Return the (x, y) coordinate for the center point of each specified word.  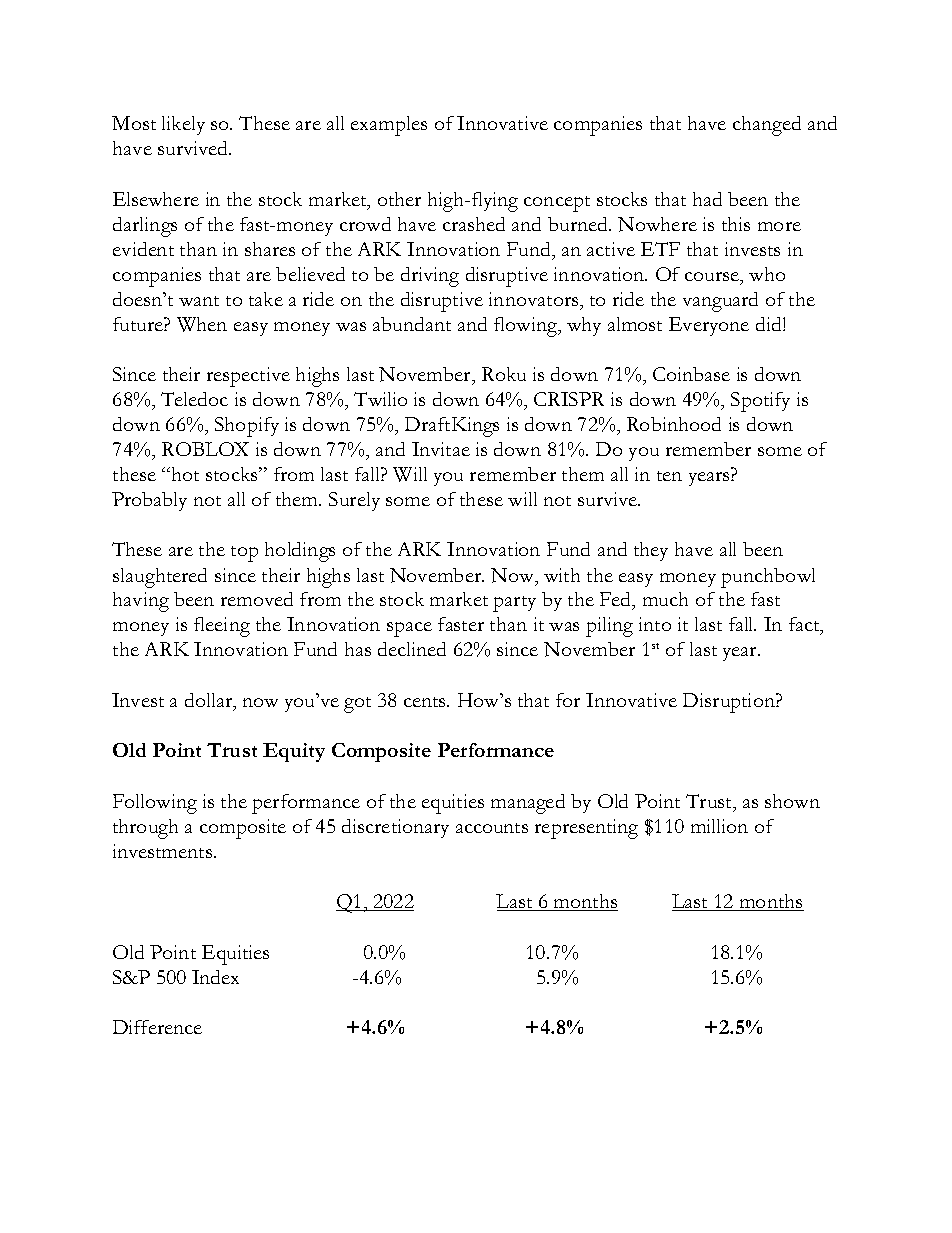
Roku (504, 374)
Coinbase (691, 374)
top (244, 554)
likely (183, 125)
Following (155, 804)
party (514, 604)
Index (215, 977)
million (719, 826)
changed (767, 126)
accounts (492, 828)
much (665, 599)
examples (389, 126)
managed (528, 804)
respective (248, 377)
